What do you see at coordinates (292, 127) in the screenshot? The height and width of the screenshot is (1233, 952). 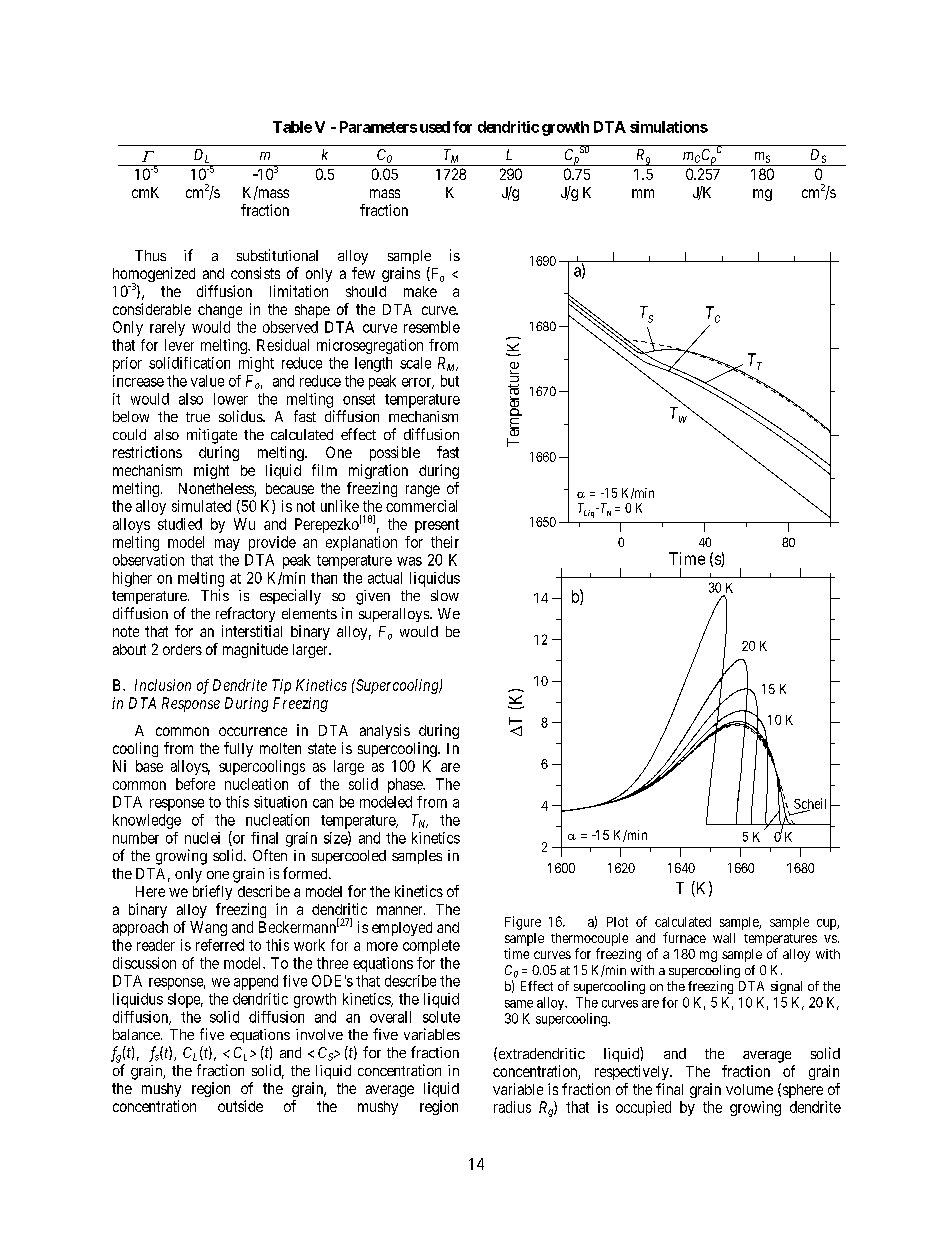 I see `Table` at bounding box center [292, 127].
